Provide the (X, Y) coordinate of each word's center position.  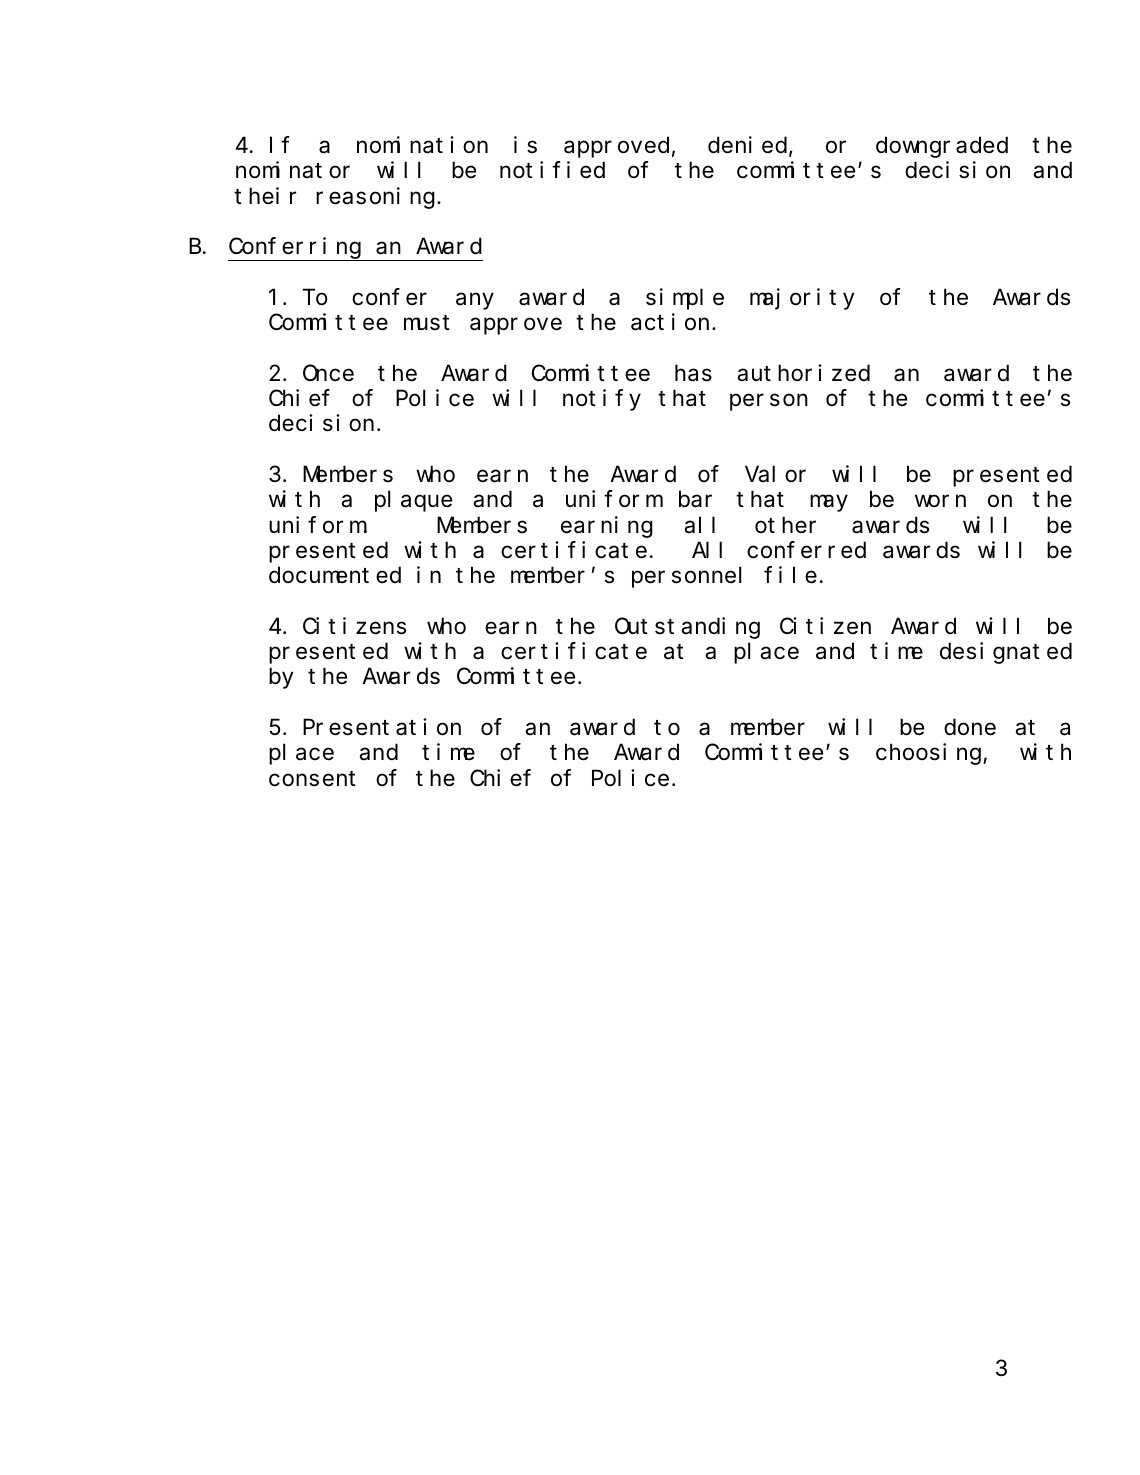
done (970, 727)
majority (802, 299)
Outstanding (687, 628)
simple (685, 299)
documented (335, 575)
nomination (422, 145)
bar (695, 499)
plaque (413, 501)
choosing (930, 754)
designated (1006, 653)
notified (552, 170)
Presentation (382, 727)
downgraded (942, 147)
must (427, 323)
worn (940, 501)
